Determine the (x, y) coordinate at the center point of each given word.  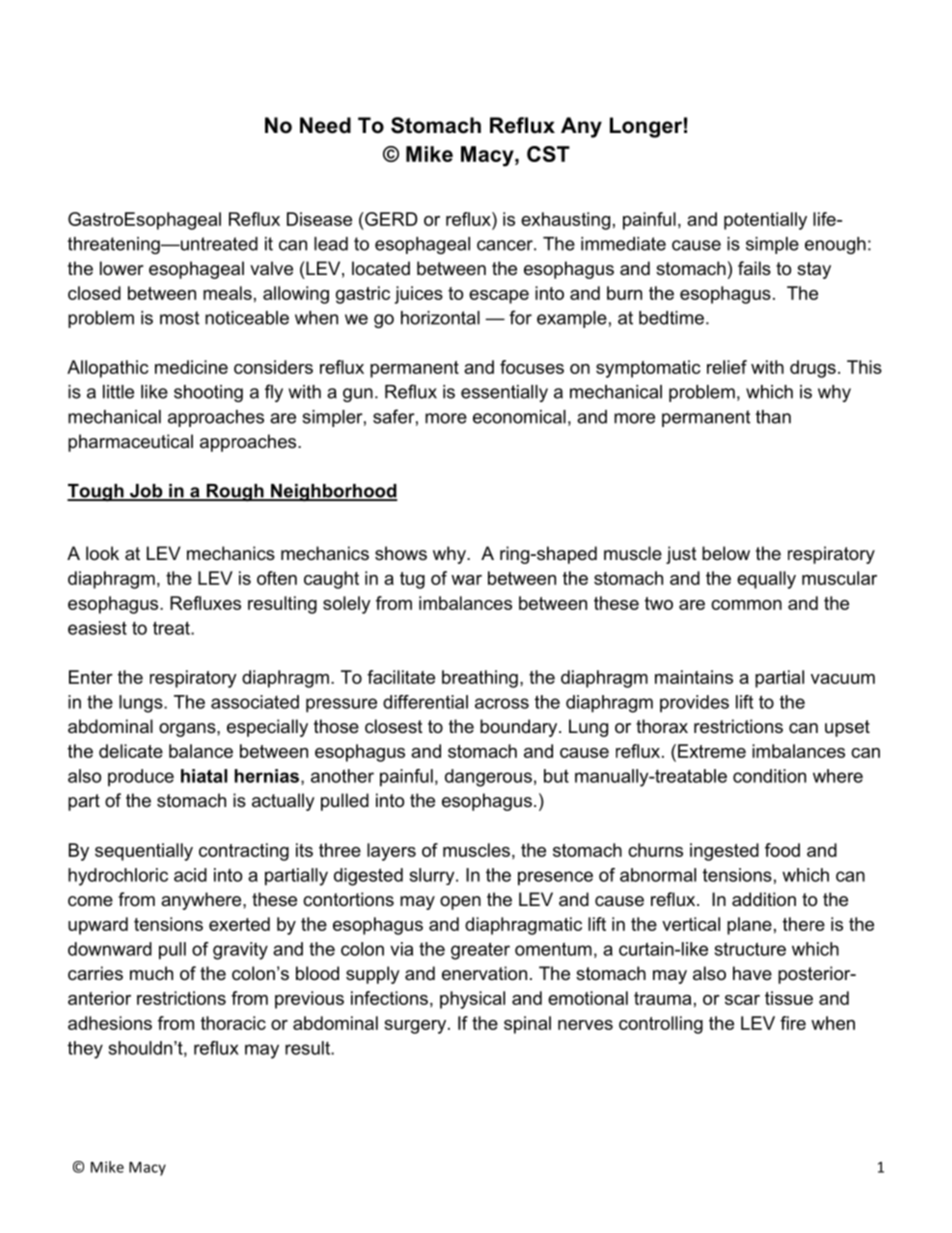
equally (766, 580)
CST (548, 154)
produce (141, 778)
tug (412, 580)
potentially (765, 221)
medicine (191, 367)
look (102, 553)
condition (769, 776)
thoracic (233, 1023)
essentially (504, 393)
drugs (813, 369)
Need (325, 125)
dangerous (488, 778)
